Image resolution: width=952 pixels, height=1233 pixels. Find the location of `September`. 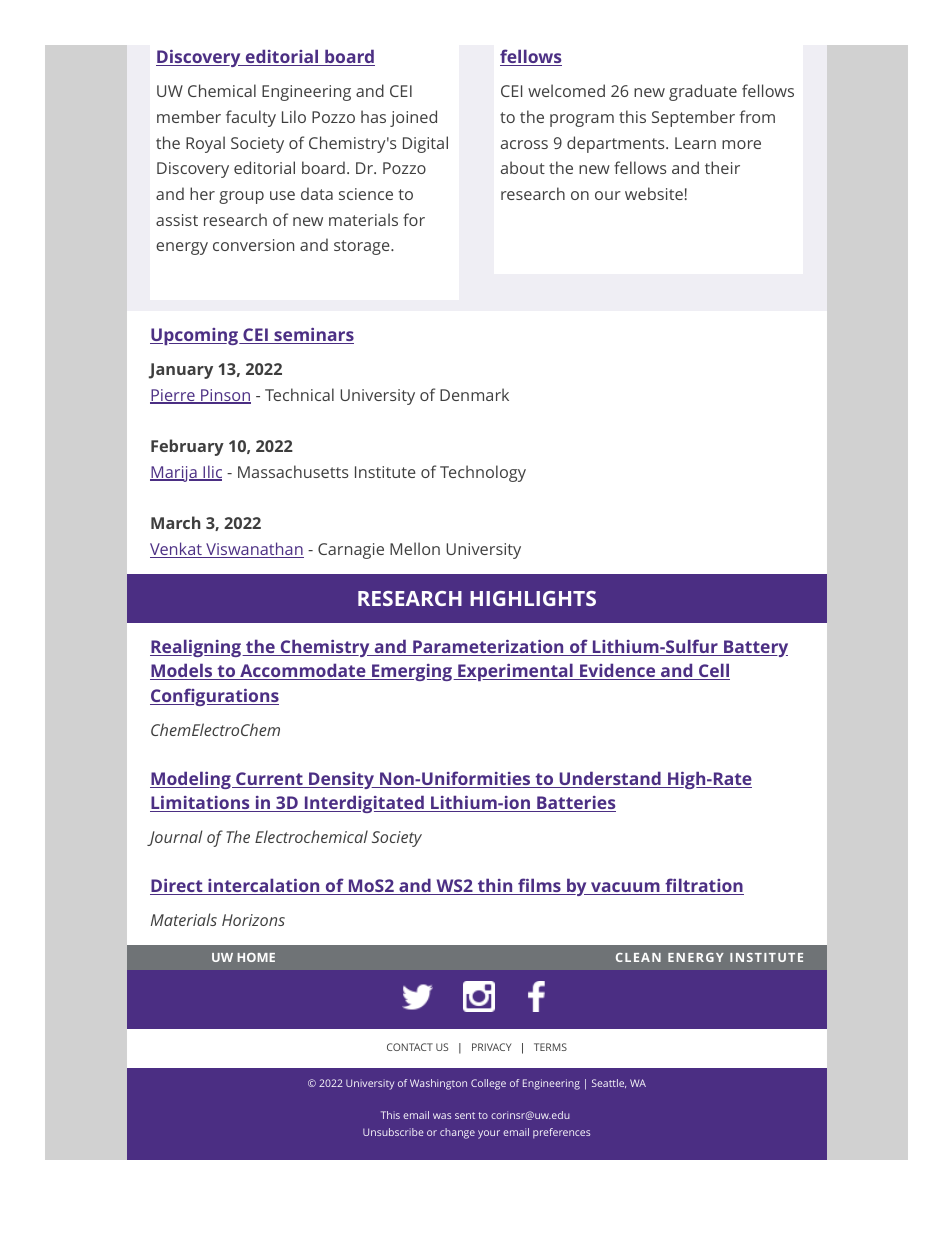

September is located at coordinates (693, 118).
